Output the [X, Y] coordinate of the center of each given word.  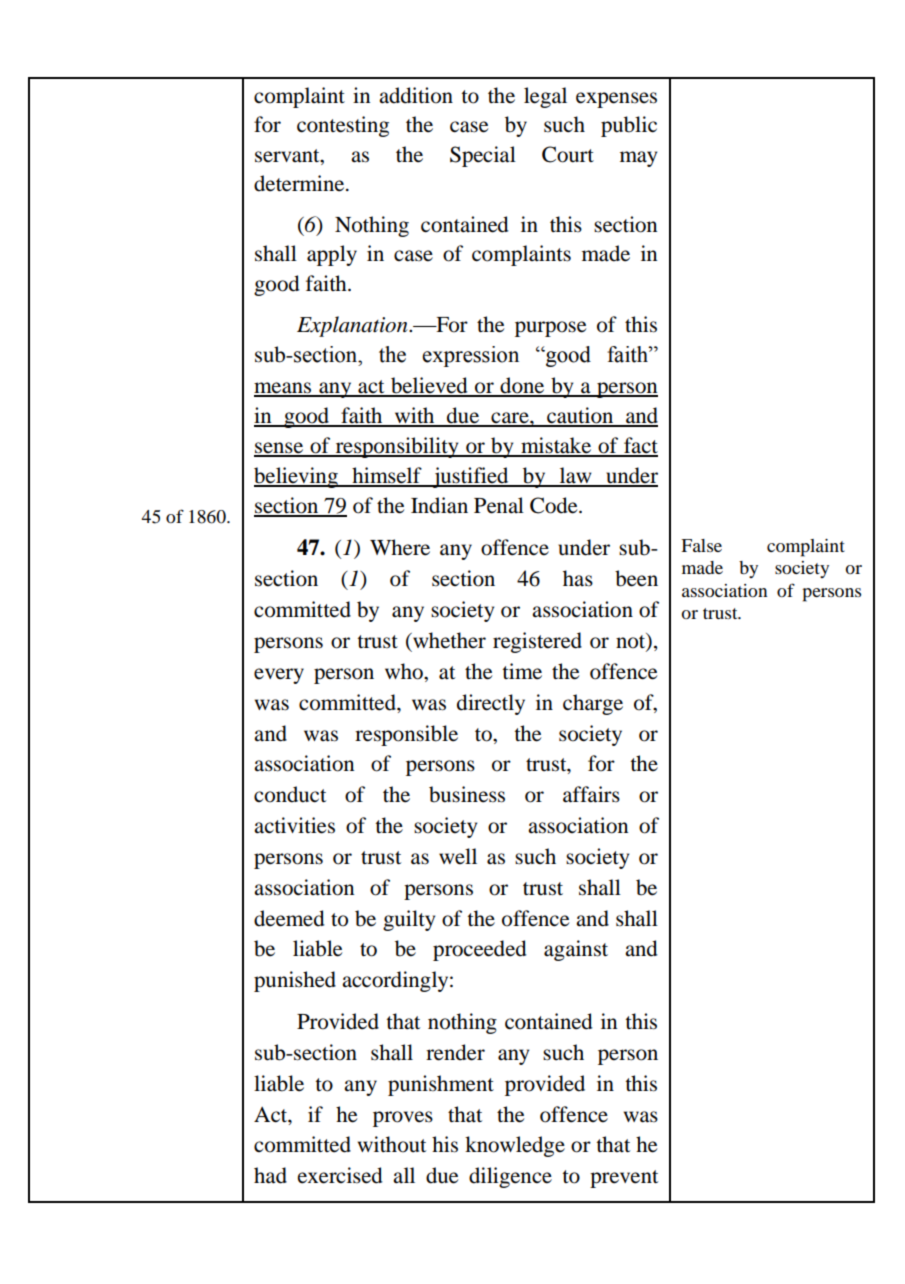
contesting [343, 126]
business [467, 794]
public [629, 126]
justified [470, 477]
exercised [340, 1175]
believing [297, 477]
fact [640, 446]
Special [483, 156]
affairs [591, 794]
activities [294, 825]
